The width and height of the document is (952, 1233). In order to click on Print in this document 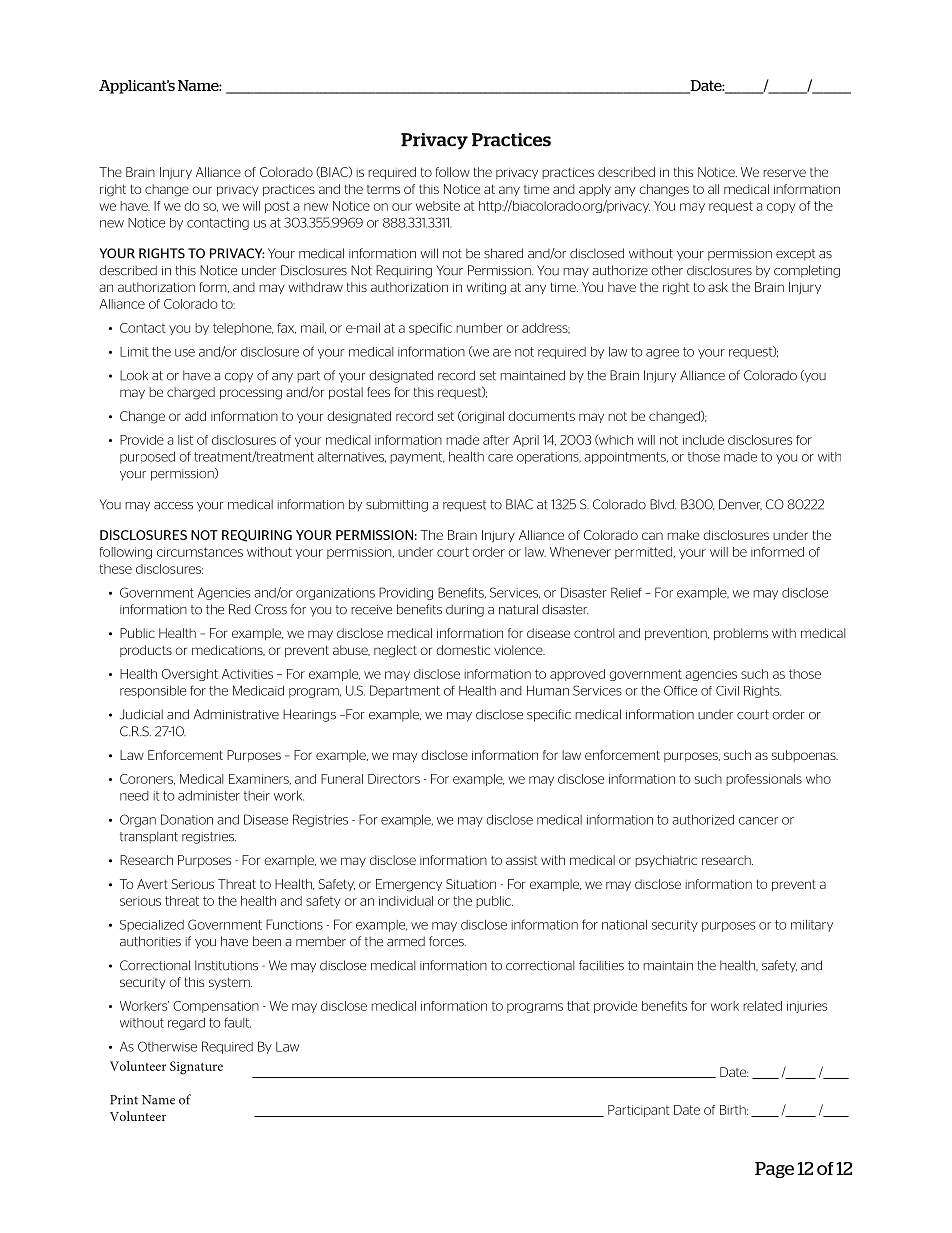, I will do `click(124, 1100)`.
